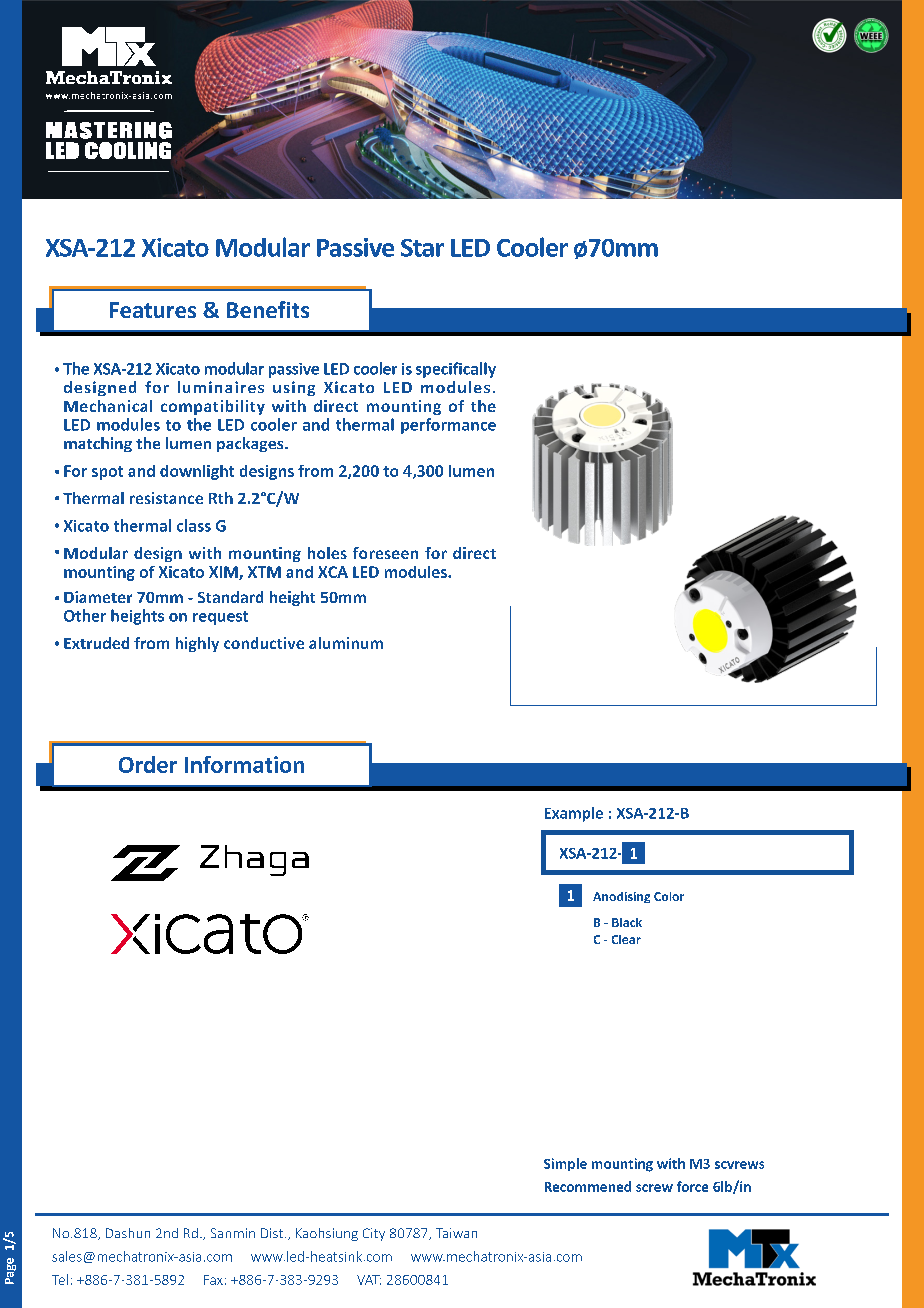 Image resolution: width=924 pixels, height=1308 pixels. What do you see at coordinates (153, 310) in the page?
I see `Features` at bounding box center [153, 310].
